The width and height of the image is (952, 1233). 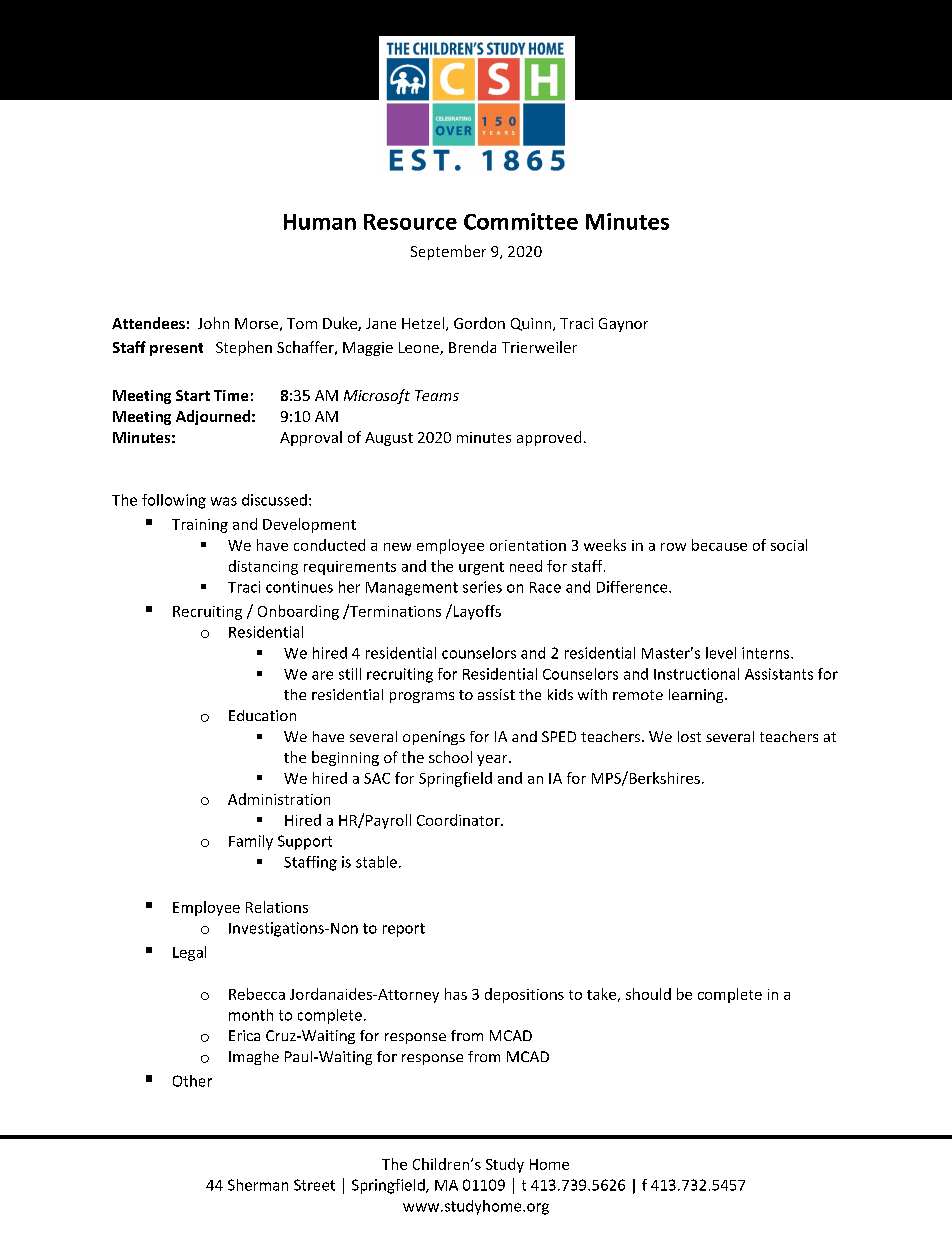 I want to click on Gaynor, so click(x=623, y=325).
